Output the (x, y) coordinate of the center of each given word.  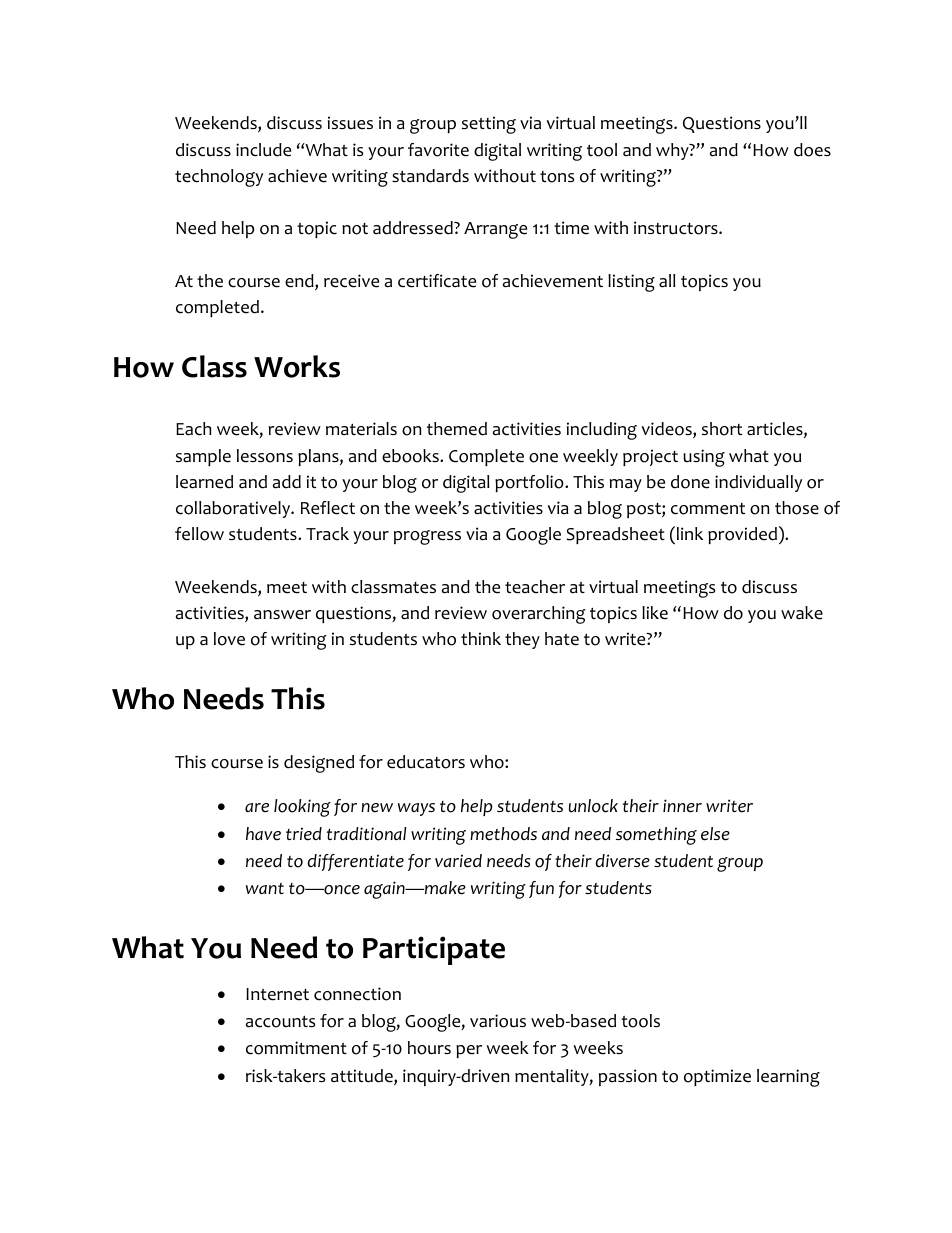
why (673, 151)
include (263, 150)
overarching (539, 615)
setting (489, 125)
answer (282, 615)
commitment (296, 1048)
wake (802, 613)
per (469, 1051)
